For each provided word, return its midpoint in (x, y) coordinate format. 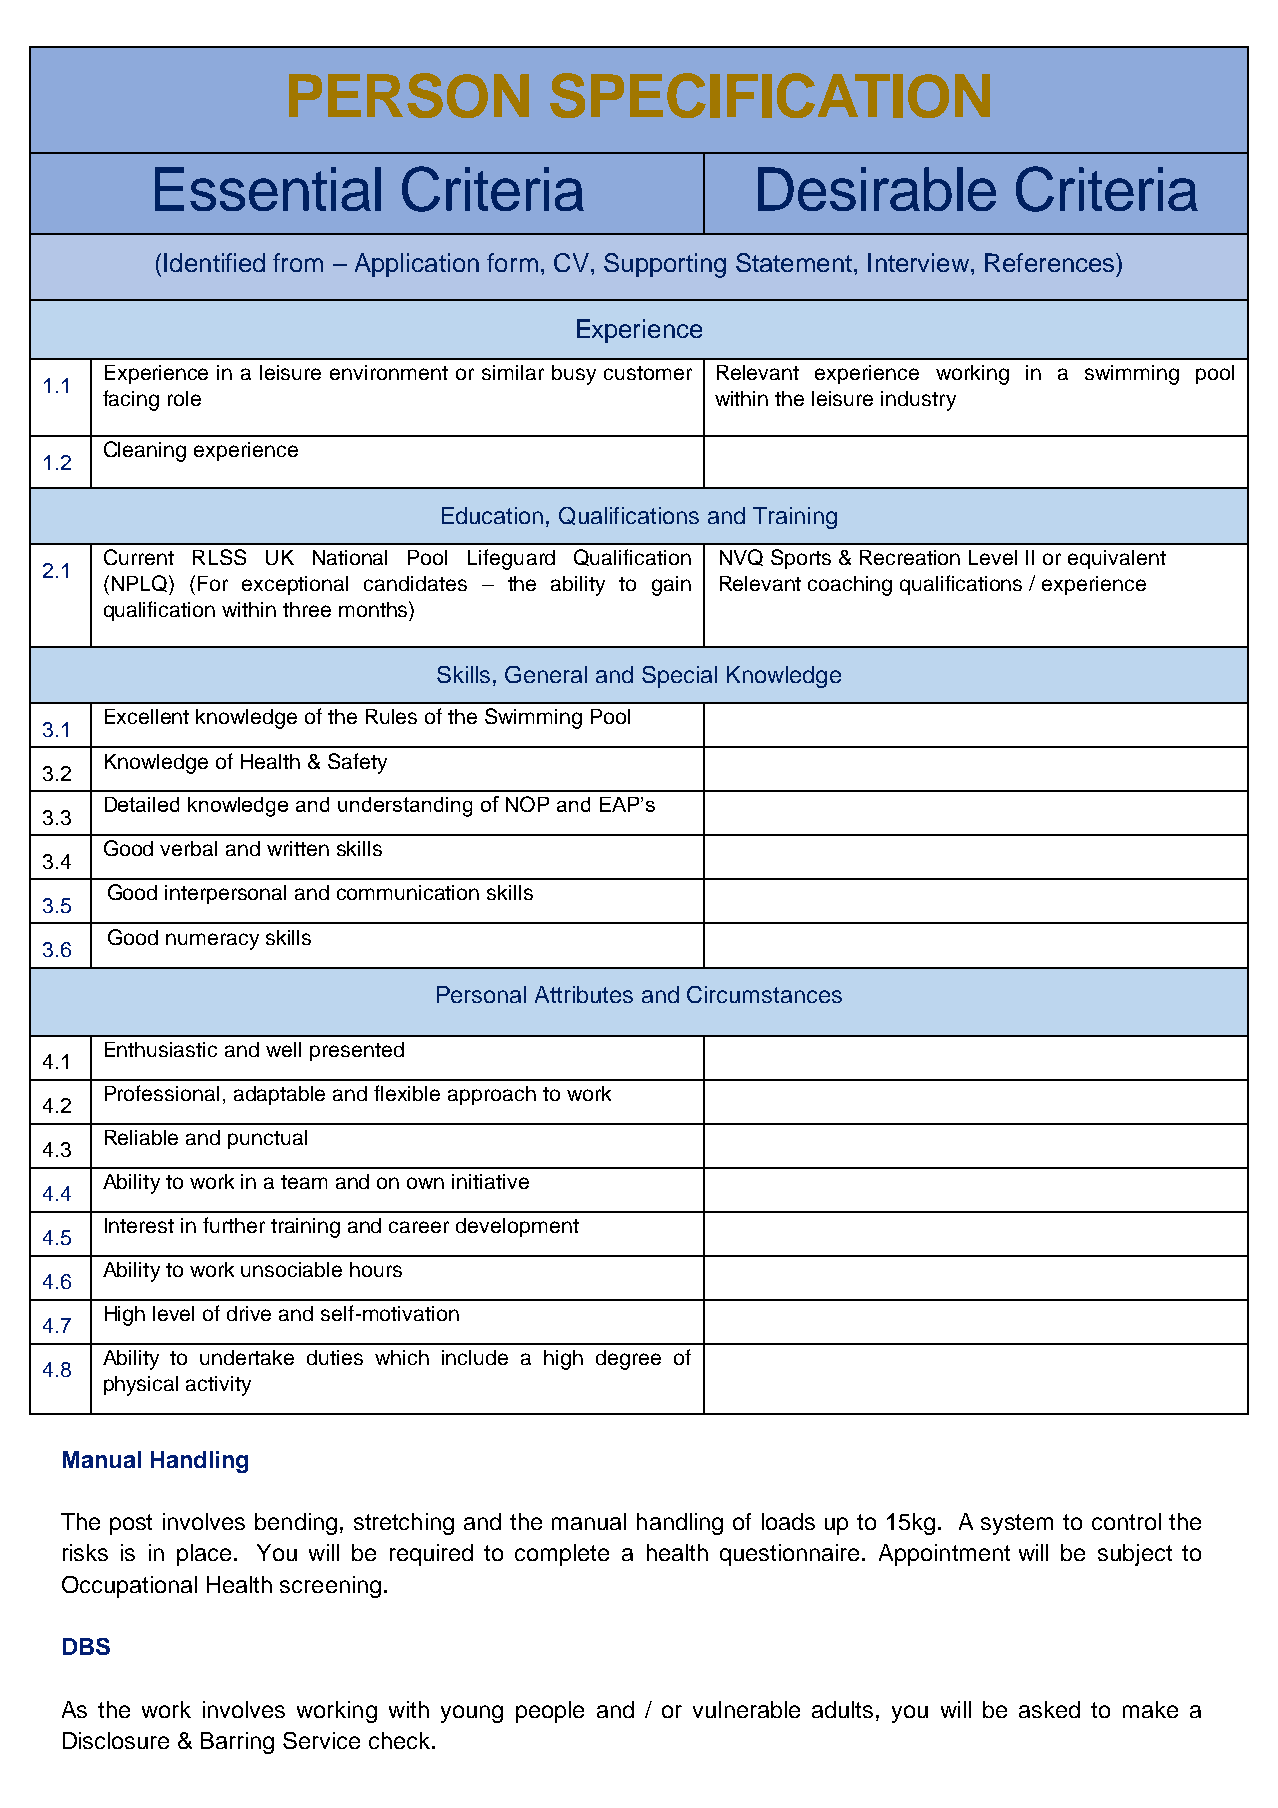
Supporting (665, 265)
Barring (237, 1743)
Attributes (584, 994)
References (1051, 262)
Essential (268, 189)
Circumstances (764, 994)
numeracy (212, 941)
